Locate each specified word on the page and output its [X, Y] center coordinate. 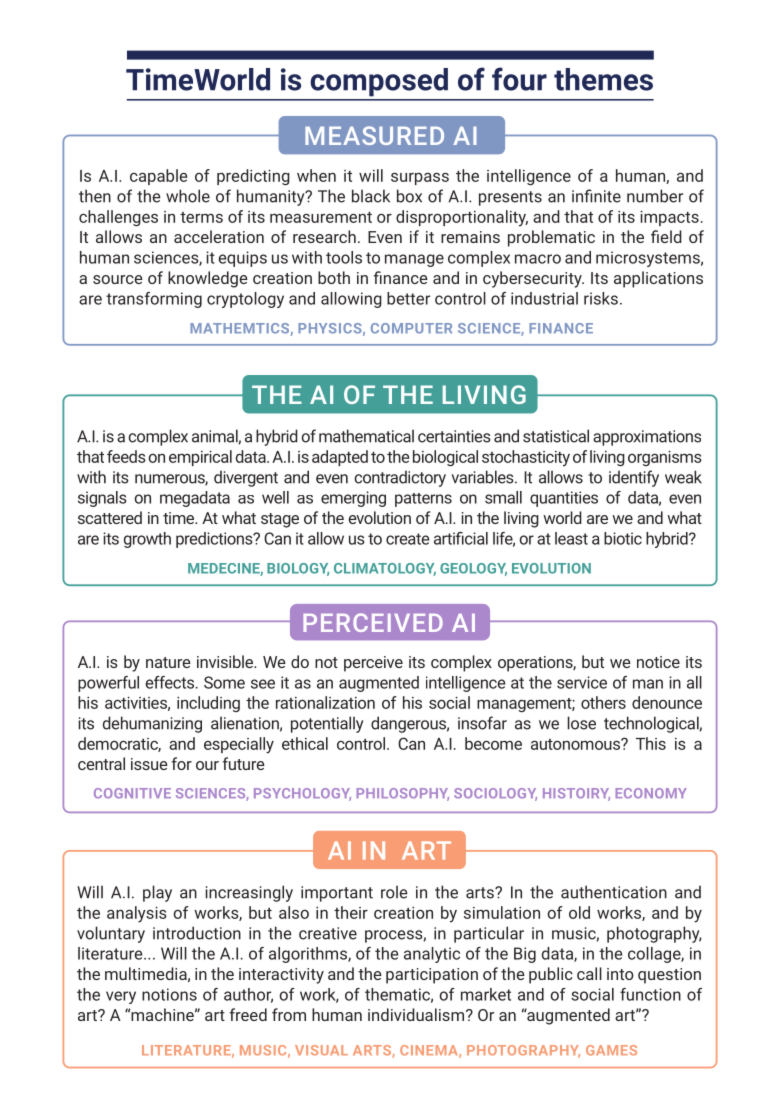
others [603, 702]
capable [158, 177]
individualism [416, 1014]
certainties [454, 436]
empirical [200, 458]
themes [603, 79]
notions [169, 994]
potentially [327, 724]
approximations [647, 438]
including [208, 704]
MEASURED [374, 135]
